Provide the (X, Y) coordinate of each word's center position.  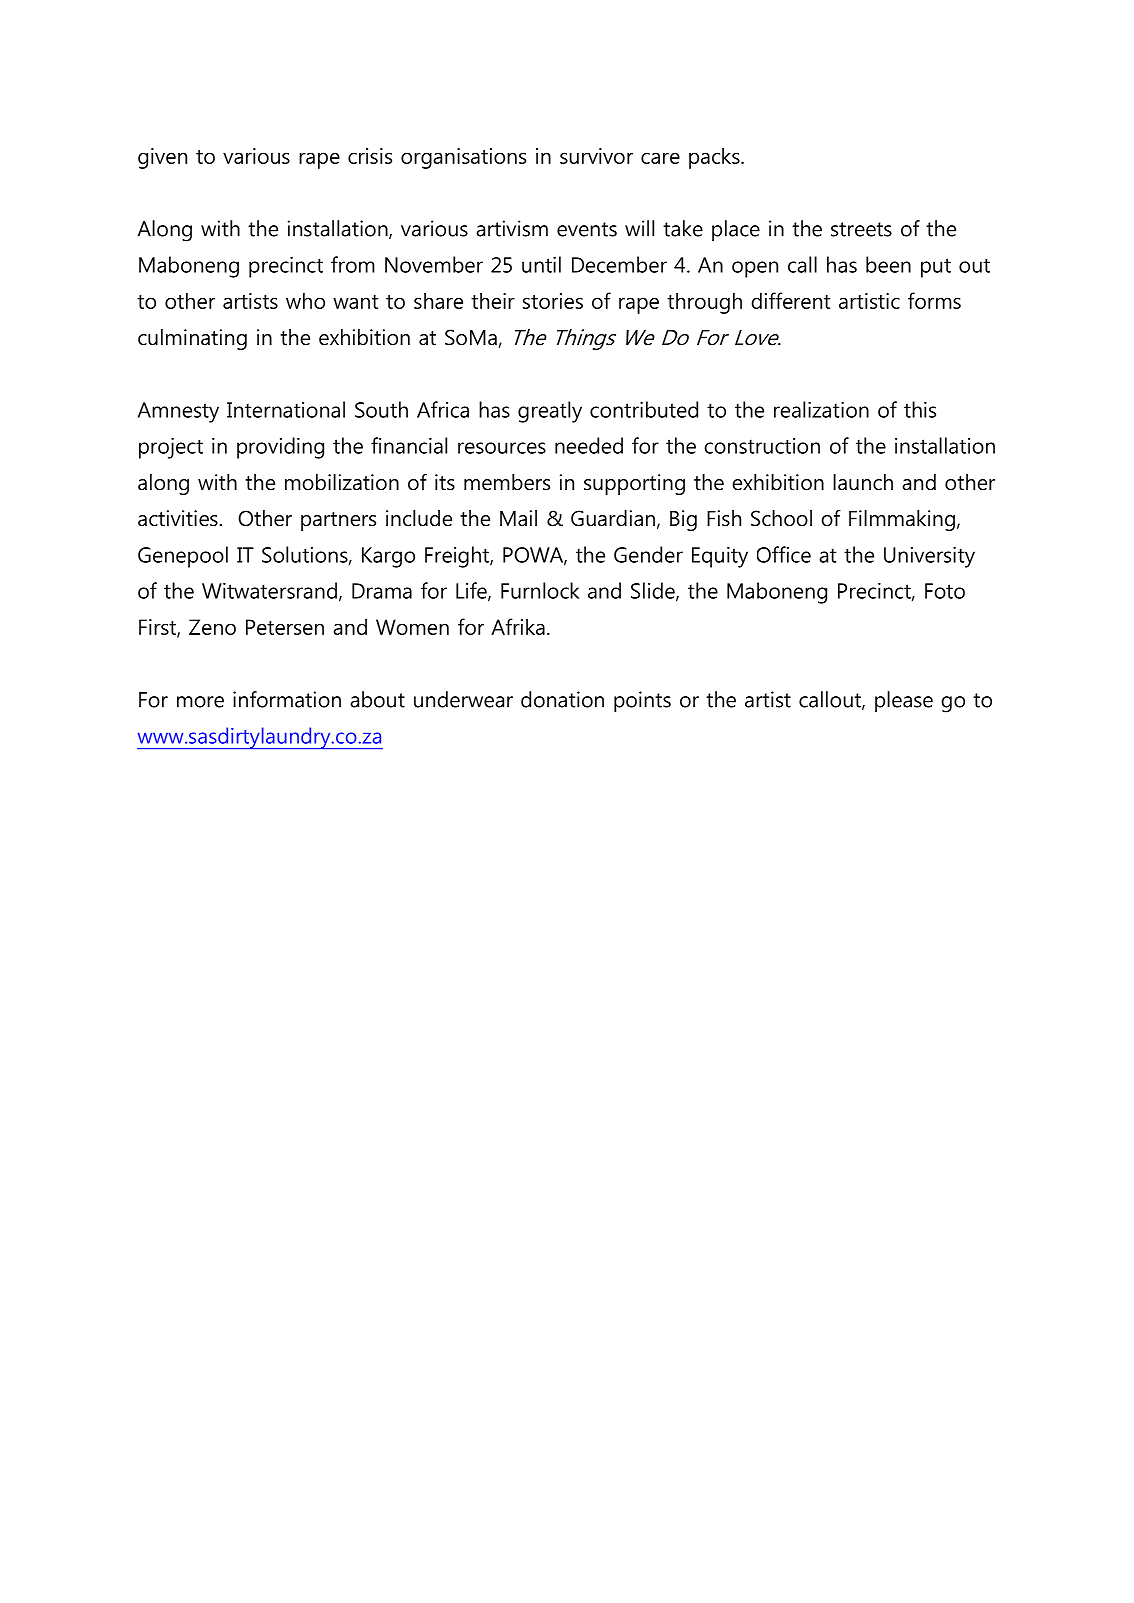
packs (715, 158)
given (162, 158)
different (790, 300)
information (287, 699)
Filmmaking (902, 520)
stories (553, 301)
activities (179, 518)
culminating (192, 339)
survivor (596, 156)
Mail (518, 518)
